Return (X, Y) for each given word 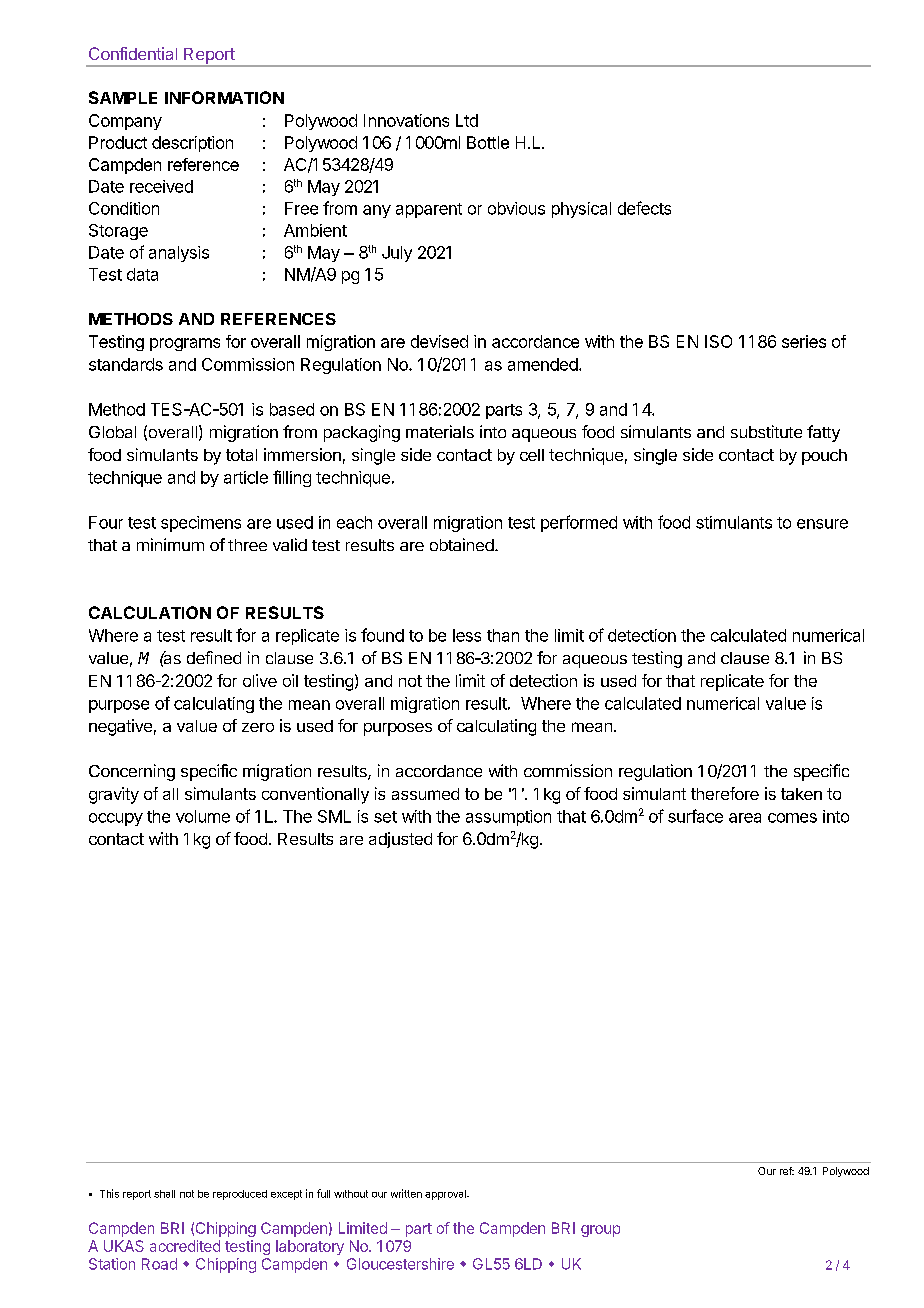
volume (203, 816)
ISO (718, 341)
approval (446, 1195)
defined (214, 657)
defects (644, 208)
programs (185, 344)
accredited (185, 1246)
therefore (725, 793)
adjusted (400, 840)
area (745, 818)
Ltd (467, 120)
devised (439, 341)
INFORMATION (224, 97)
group (600, 1231)
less (467, 635)
